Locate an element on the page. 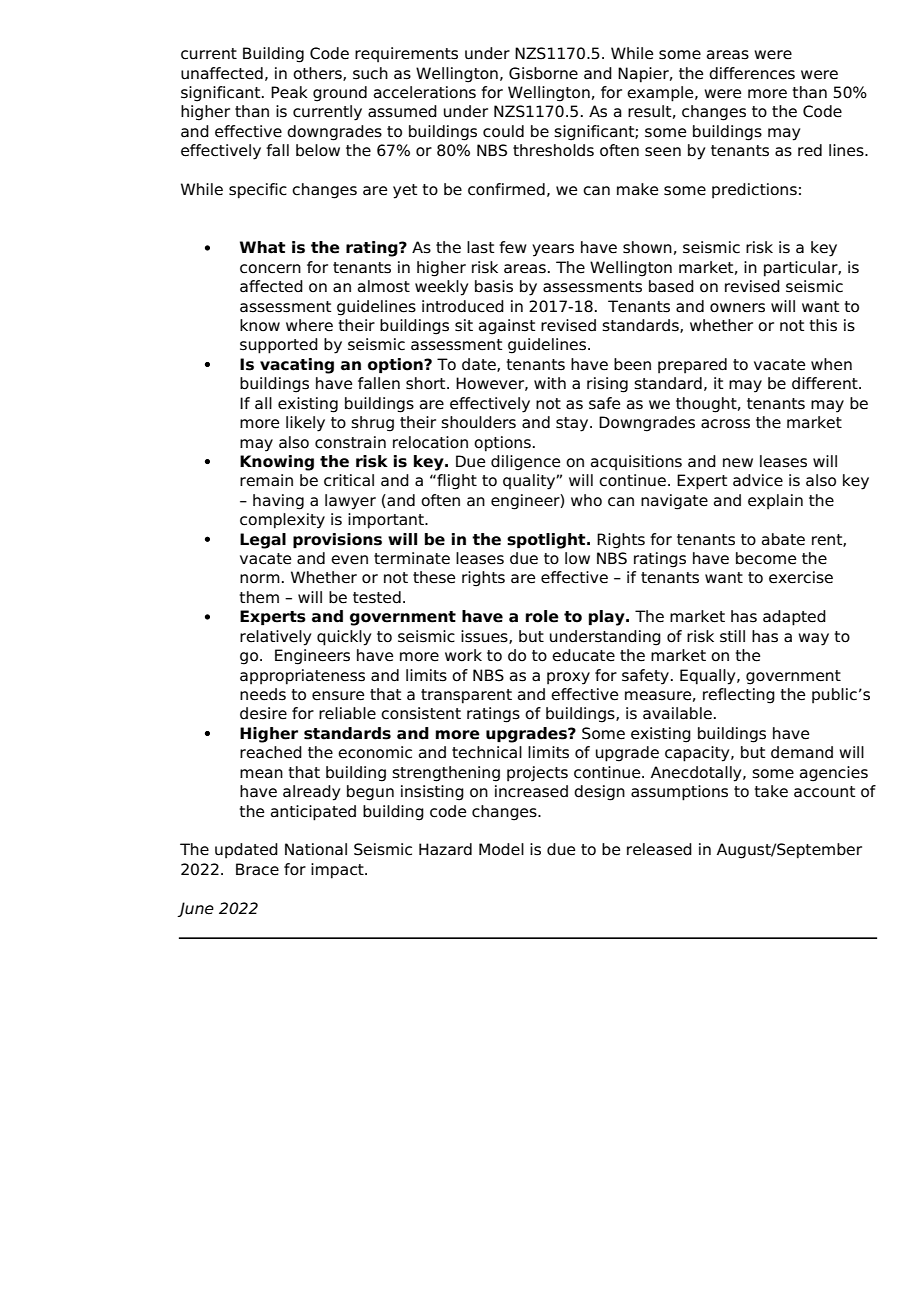 This document has height=1308, width=924. could is located at coordinates (503, 131).
